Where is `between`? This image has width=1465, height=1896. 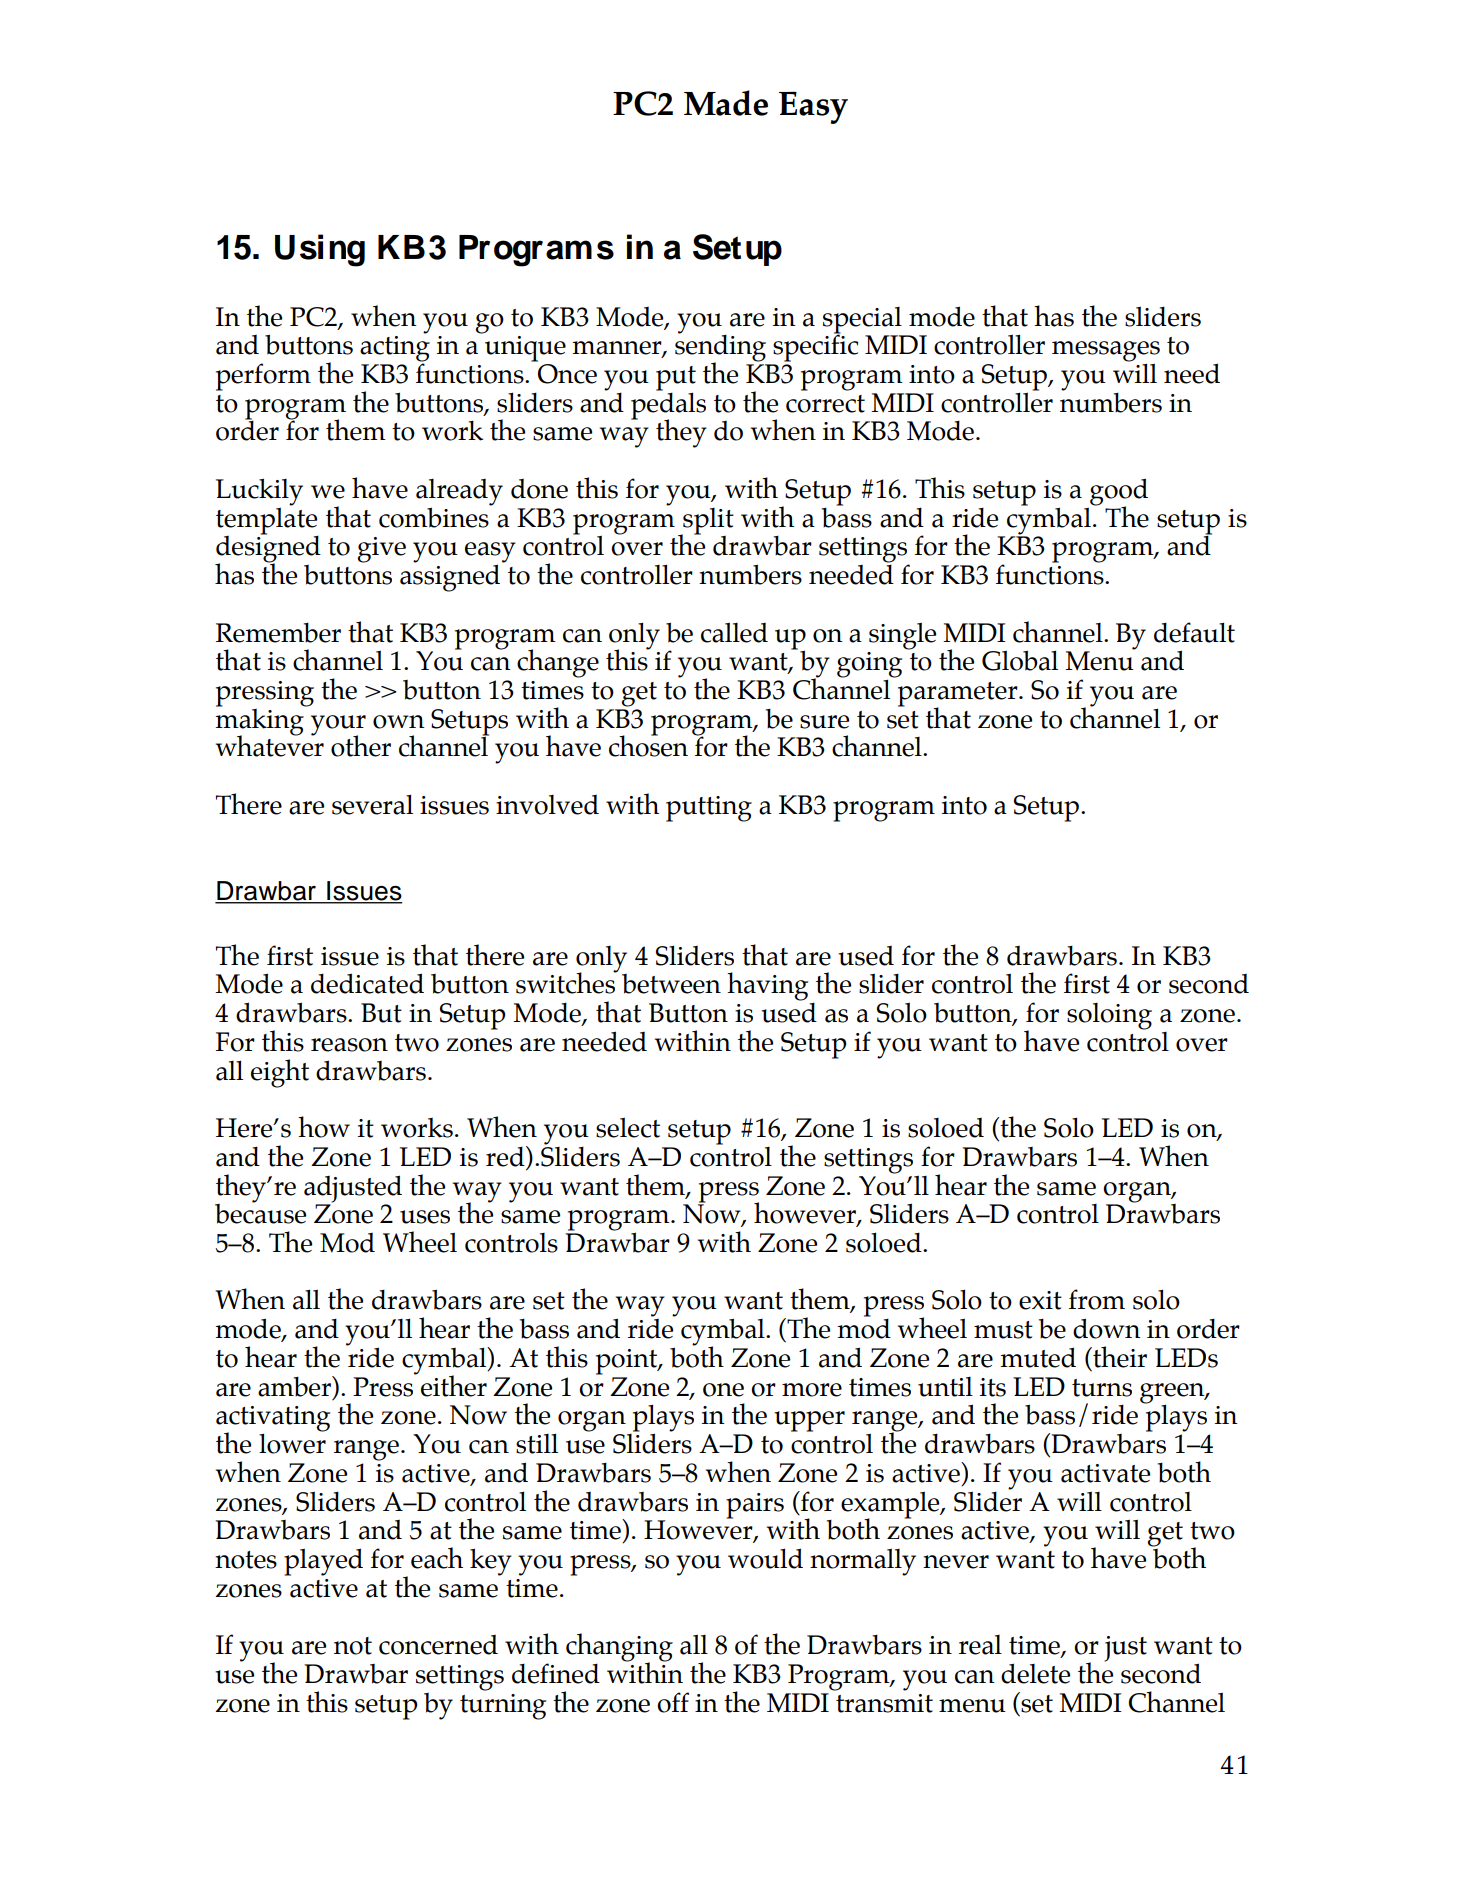
between is located at coordinates (671, 984).
